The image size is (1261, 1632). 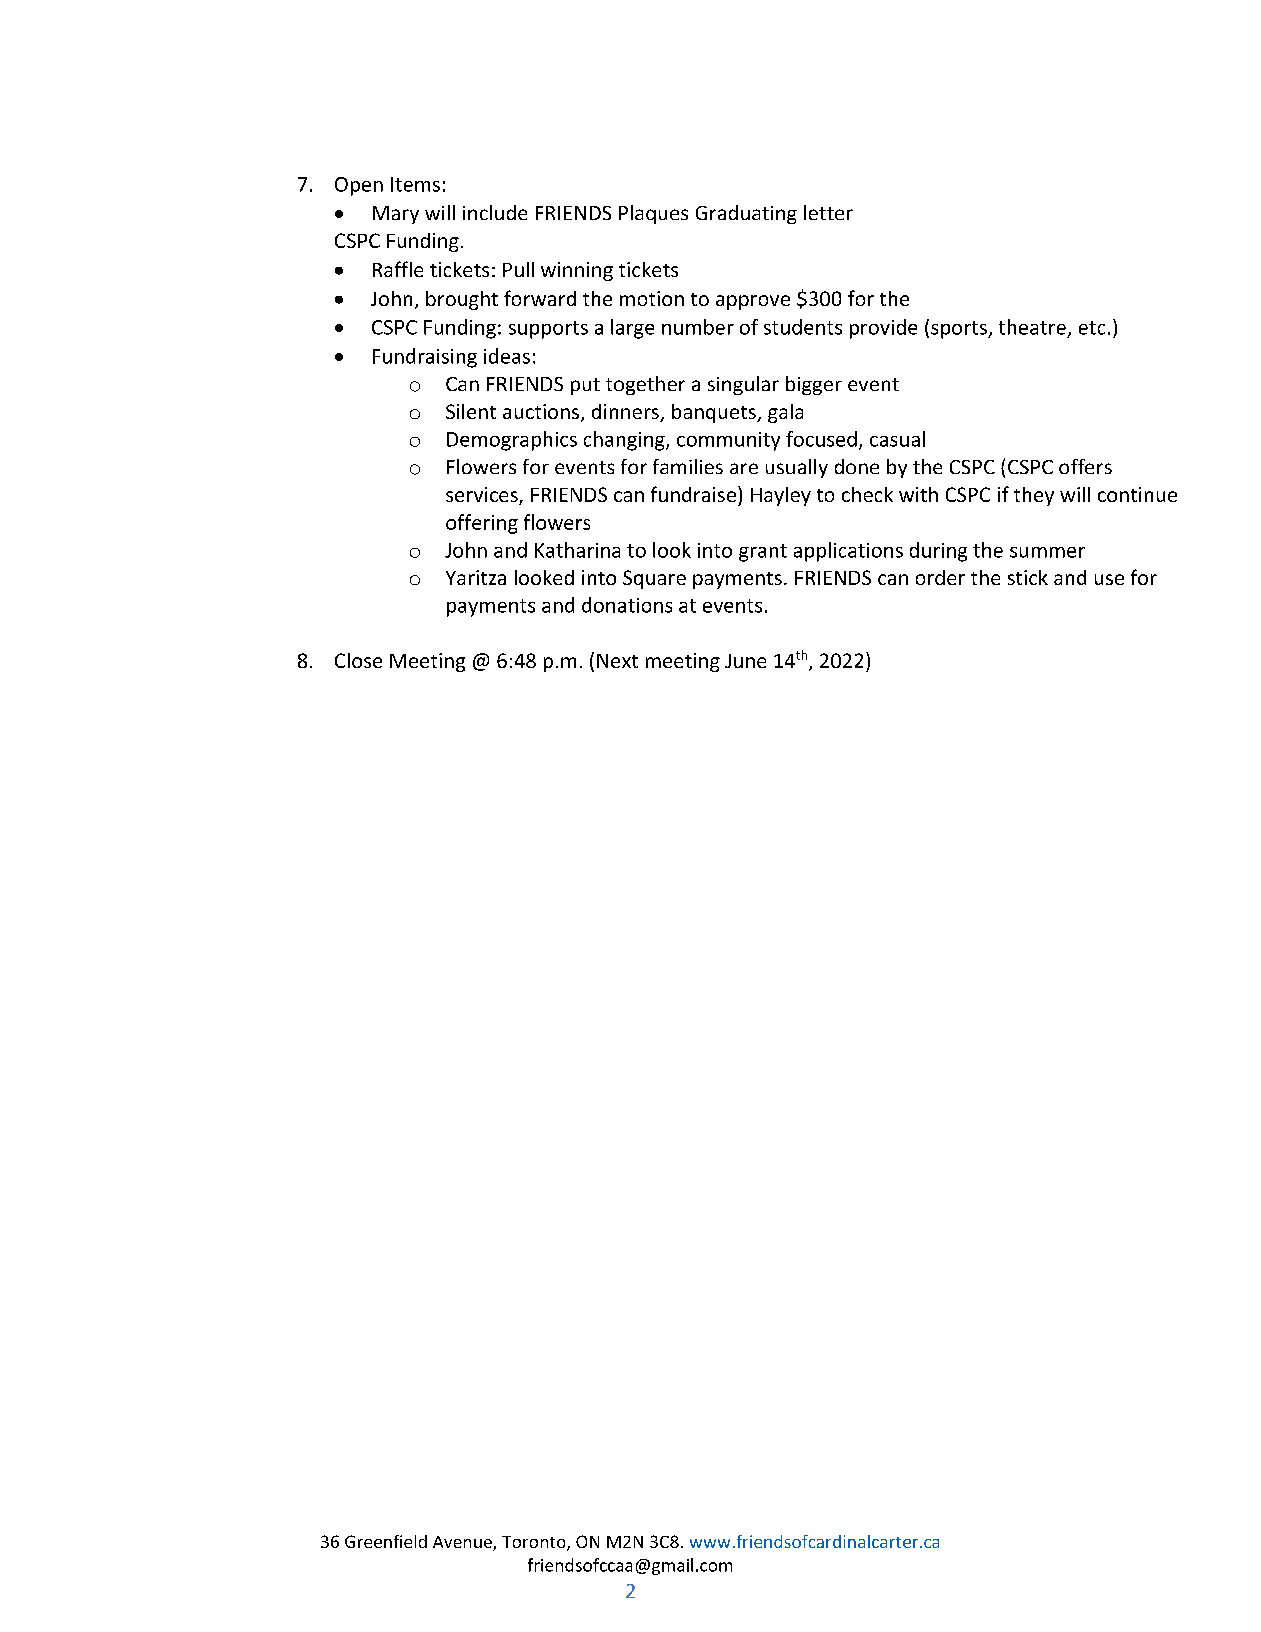 I want to click on services, so click(x=483, y=496).
